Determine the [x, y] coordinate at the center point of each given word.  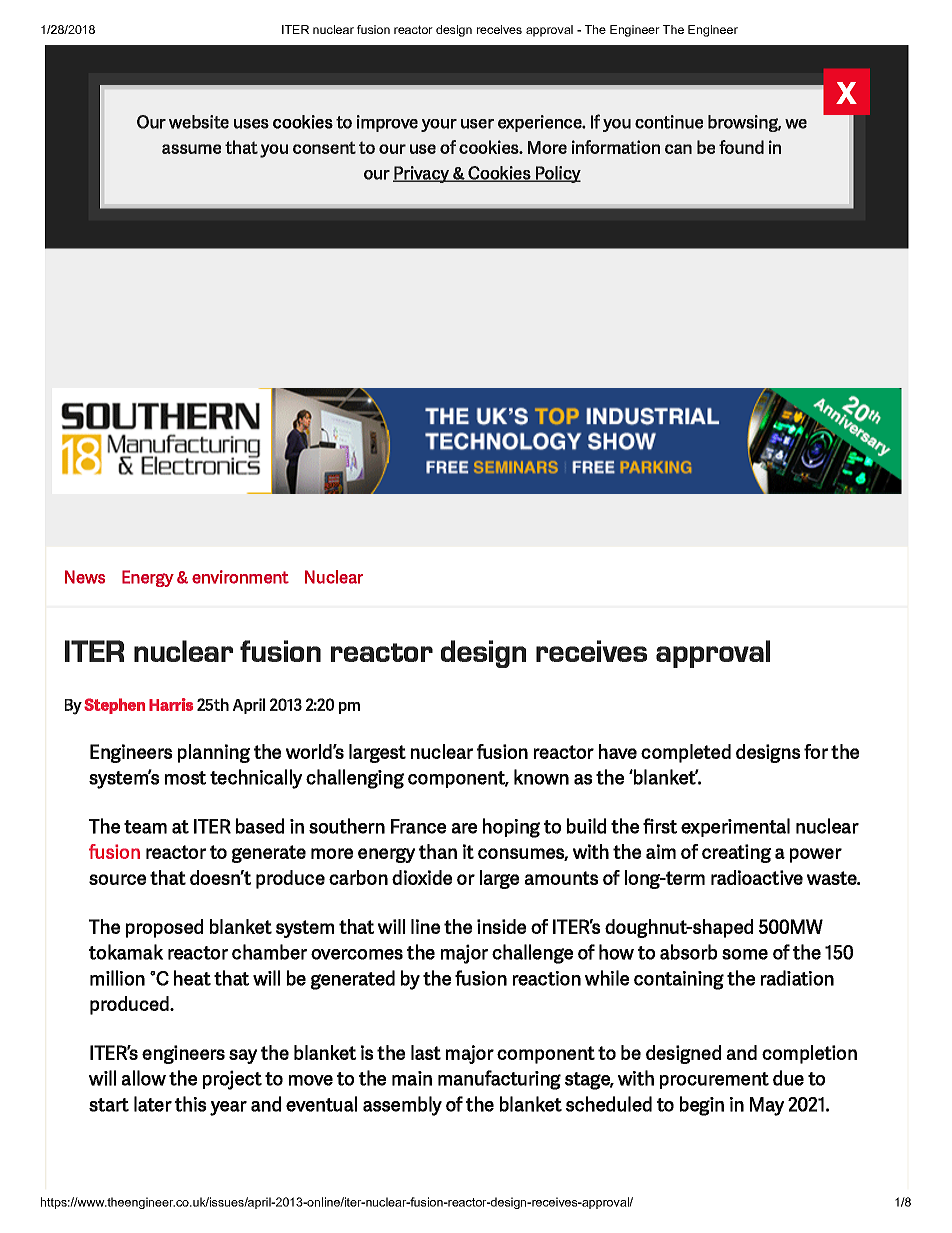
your [439, 125]
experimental [735, 827]
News [85, 577]
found [741, 147]
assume [191, 149]
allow [144, 1078]
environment [240, 577]
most [185, 778]
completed [686, 753]
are [464, 828]
